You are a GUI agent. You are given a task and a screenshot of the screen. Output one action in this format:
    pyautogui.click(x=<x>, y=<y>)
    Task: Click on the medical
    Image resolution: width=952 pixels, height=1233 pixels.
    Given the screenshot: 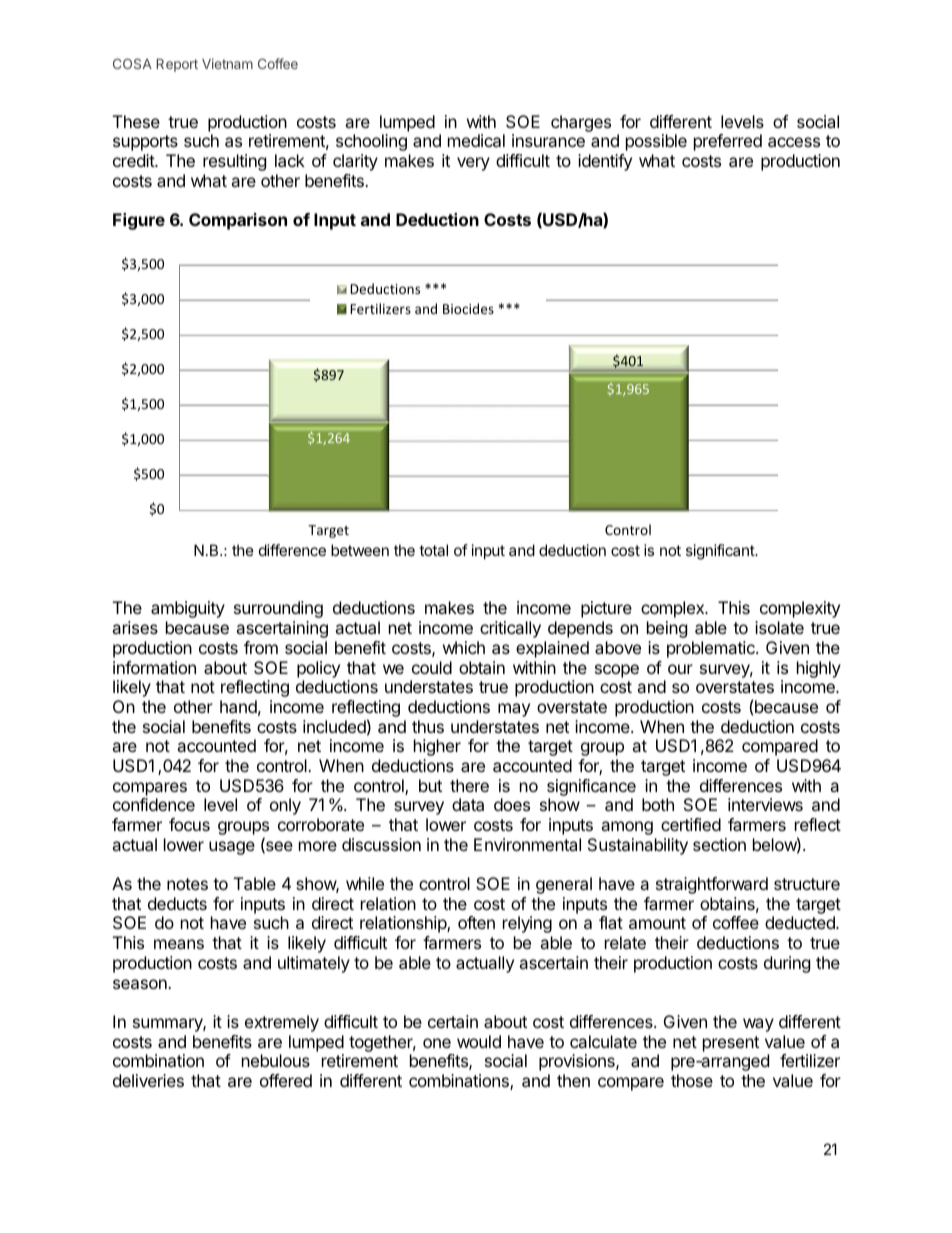 What is the action you would take?
    pyautogui.click(x=476, y=140)
